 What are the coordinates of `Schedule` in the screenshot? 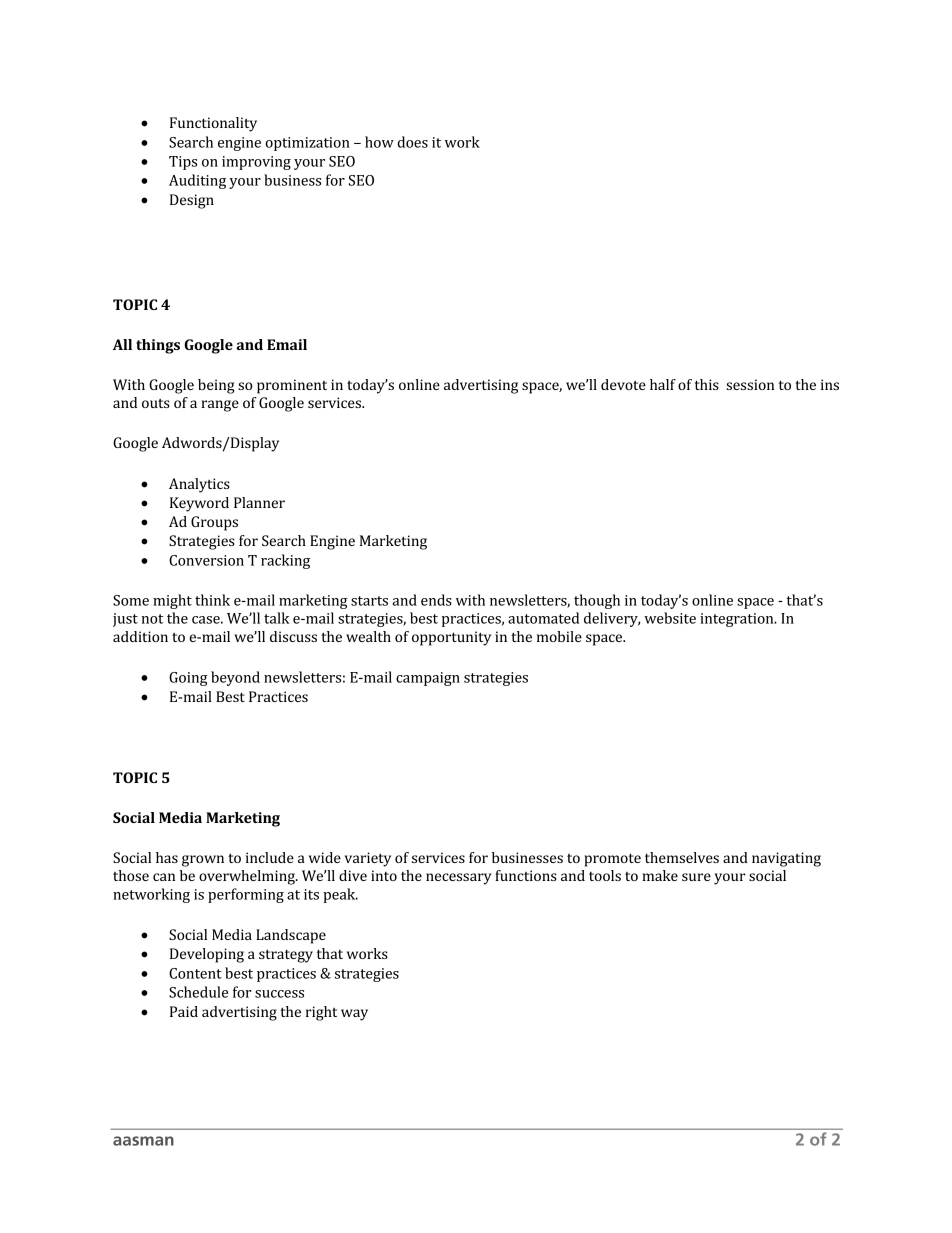 It's located at (198, 992).
